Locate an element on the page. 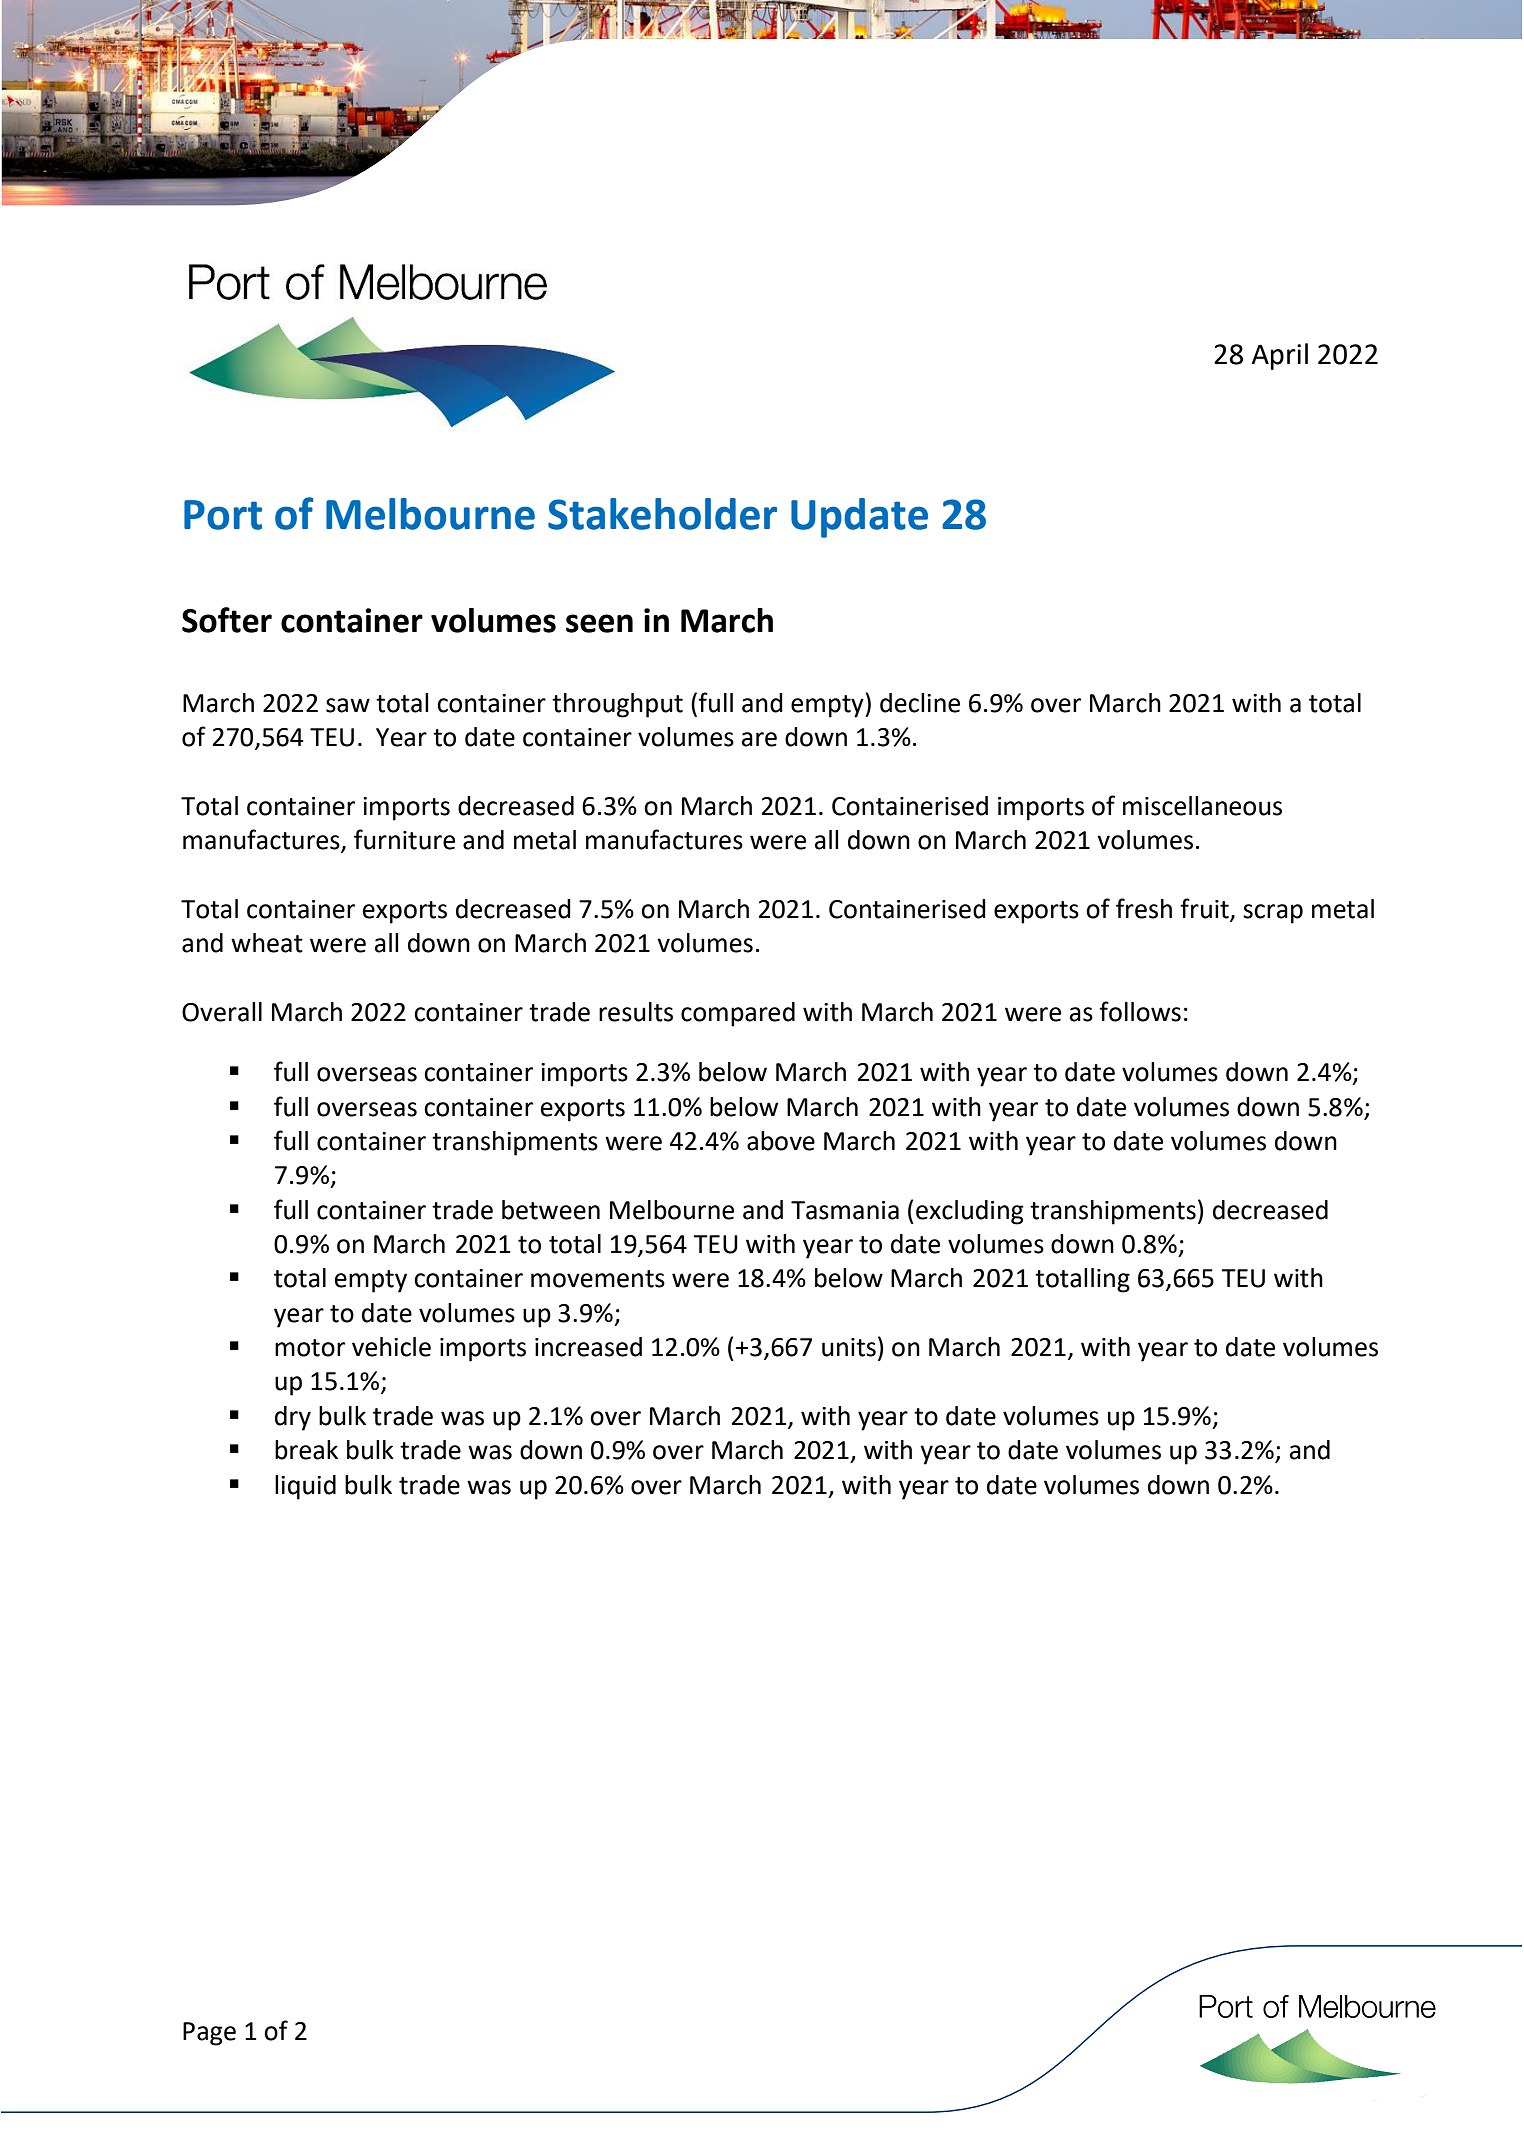  Softer is located at coordinates (227, 620).
